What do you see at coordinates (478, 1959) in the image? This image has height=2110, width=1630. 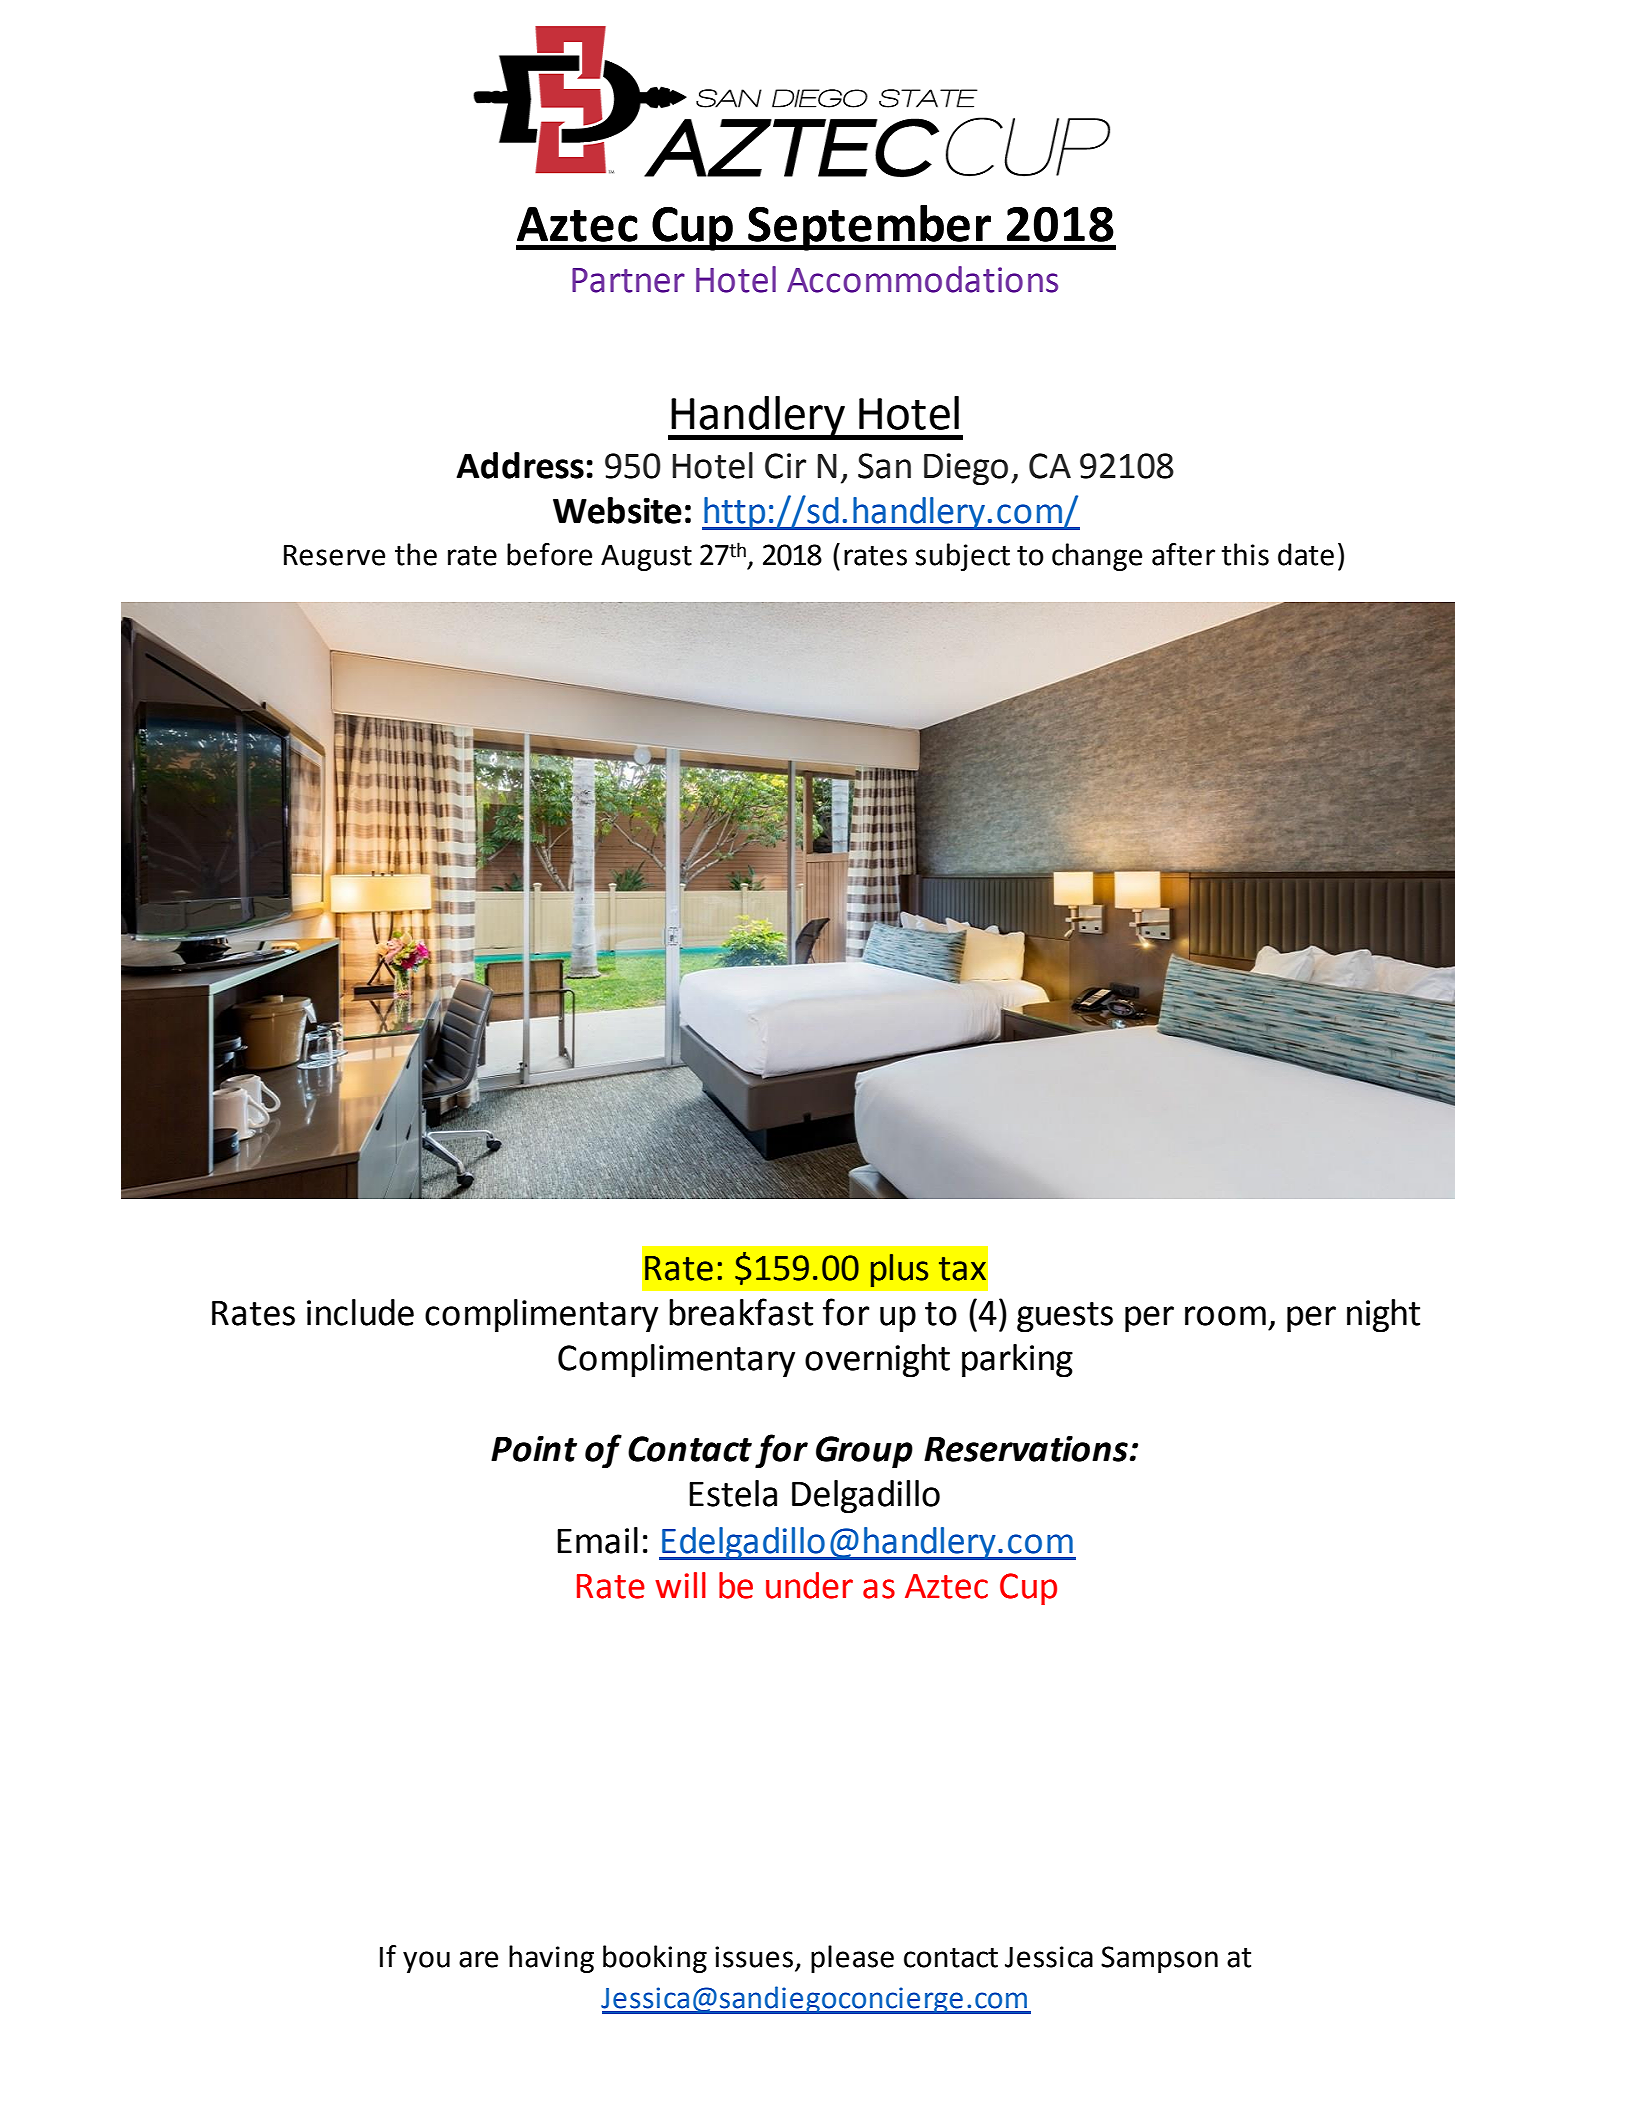 I see `are` at bounding box center [478, 1959].
